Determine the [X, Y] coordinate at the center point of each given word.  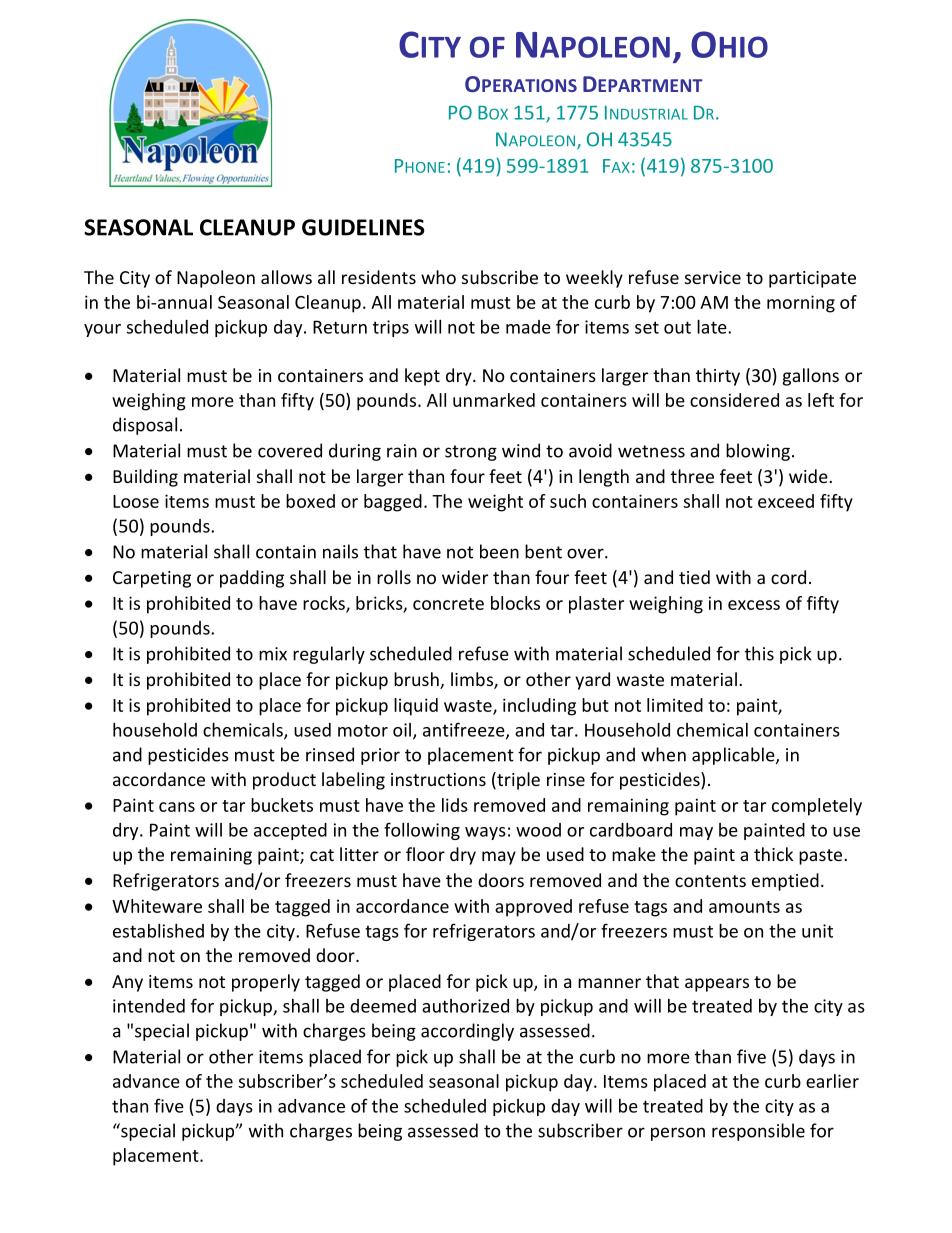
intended [149, 1006]
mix [273, 654]
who [438, 277]
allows [286, 277]
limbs [473, 680]
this [759, 653]
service [713, 277]
